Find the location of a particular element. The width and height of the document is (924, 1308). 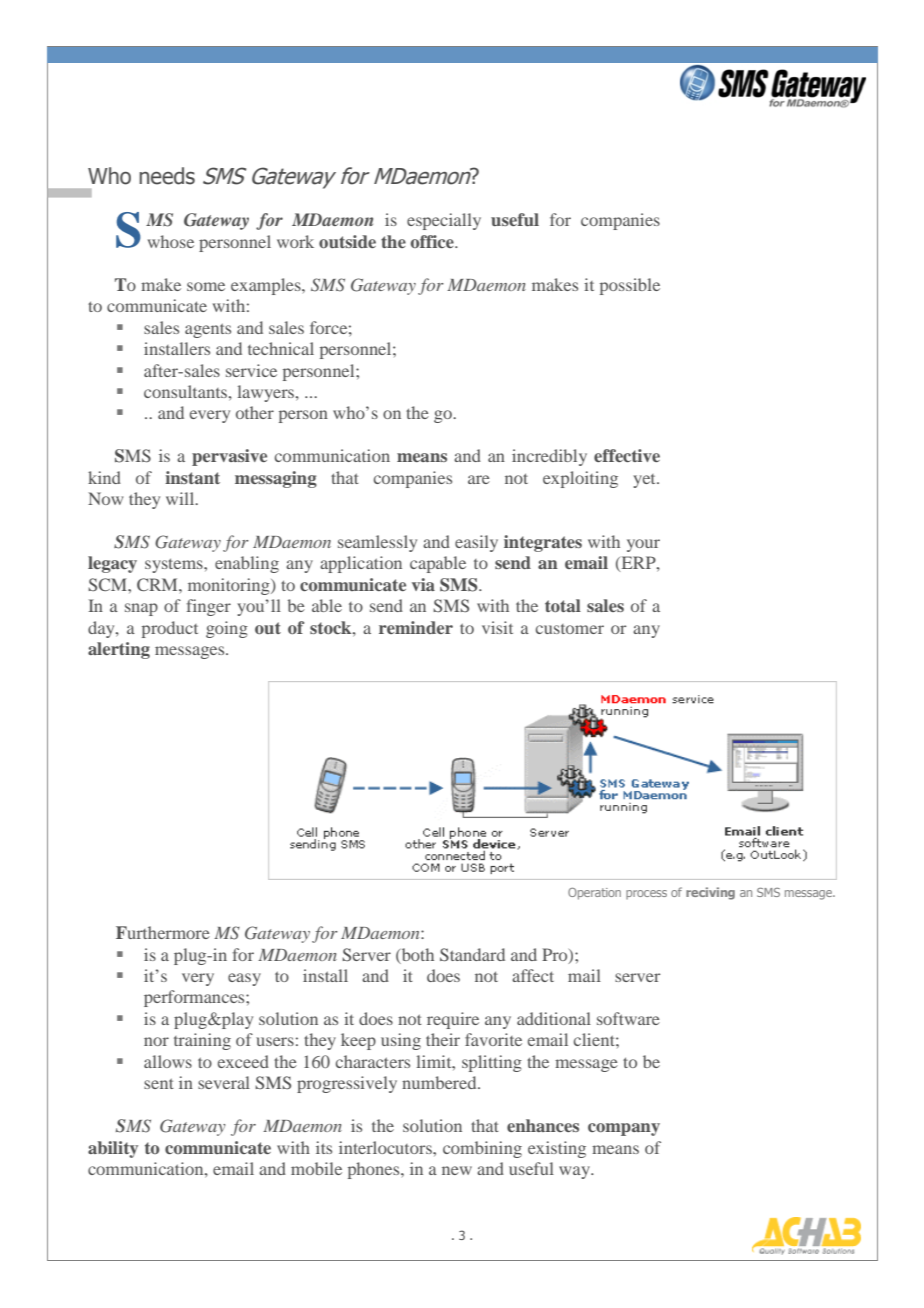

outside is located at coordinates (347, 241).
